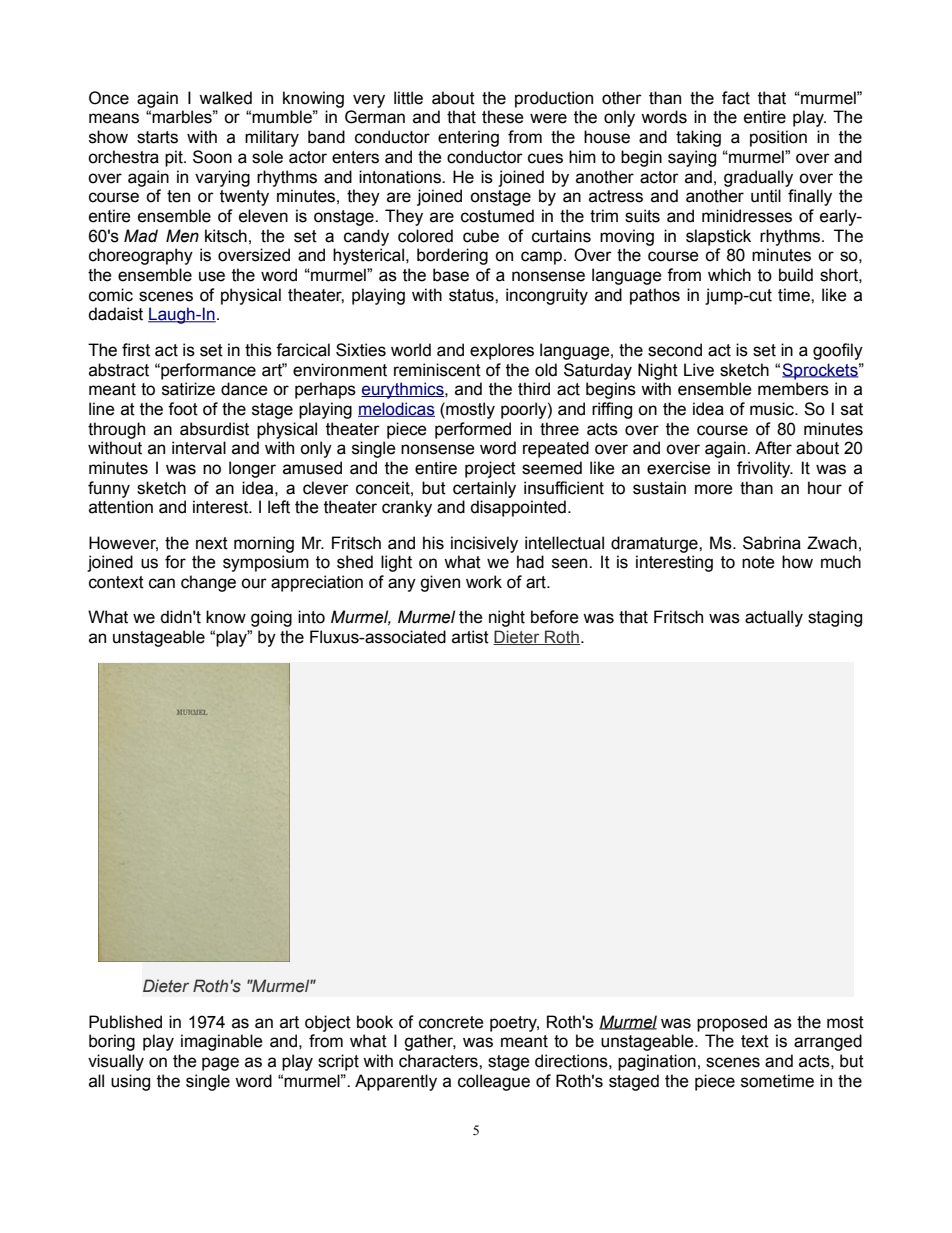 This screenshot has height=1233, width=952. Describe the element at coordinates (157, 137) in the screenshot. I see `starts` at that location.
